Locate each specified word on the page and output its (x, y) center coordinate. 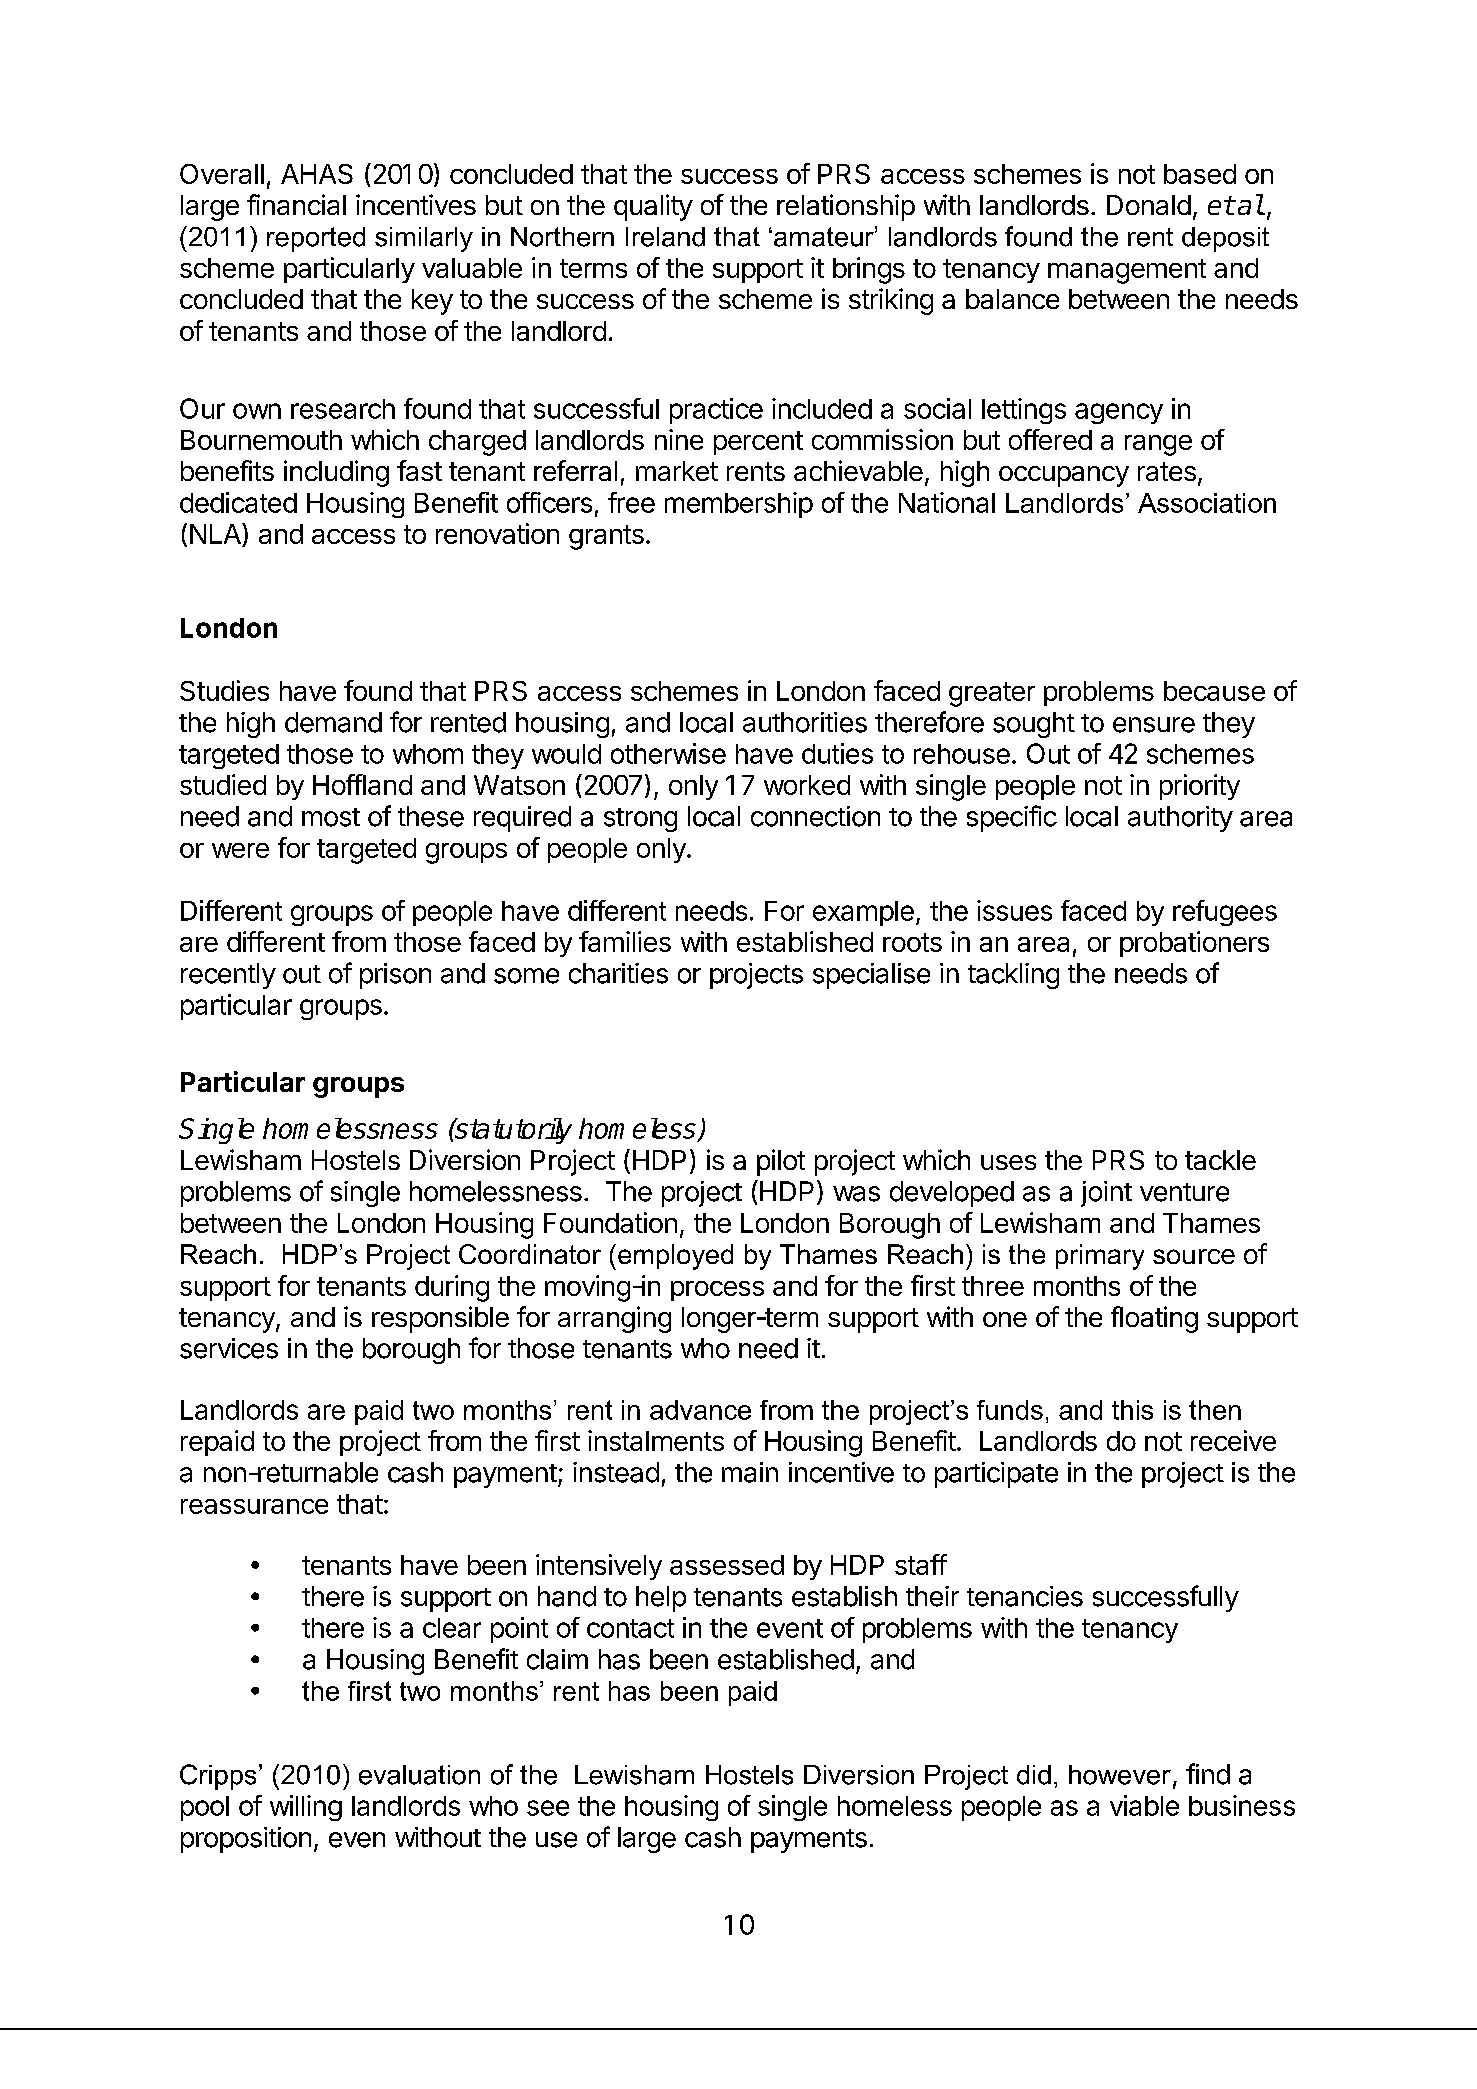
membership (739, 505)
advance (700, 1410)
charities (618, 973)
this (1132, 1410)
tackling (1013, 976)
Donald (1149, 205)
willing (306, 1808)
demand (333, 722)
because (1214, 691)
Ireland (665, 237)
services (229, 1348)
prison (395, 976)
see (548, 1808)
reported (316, 239)
